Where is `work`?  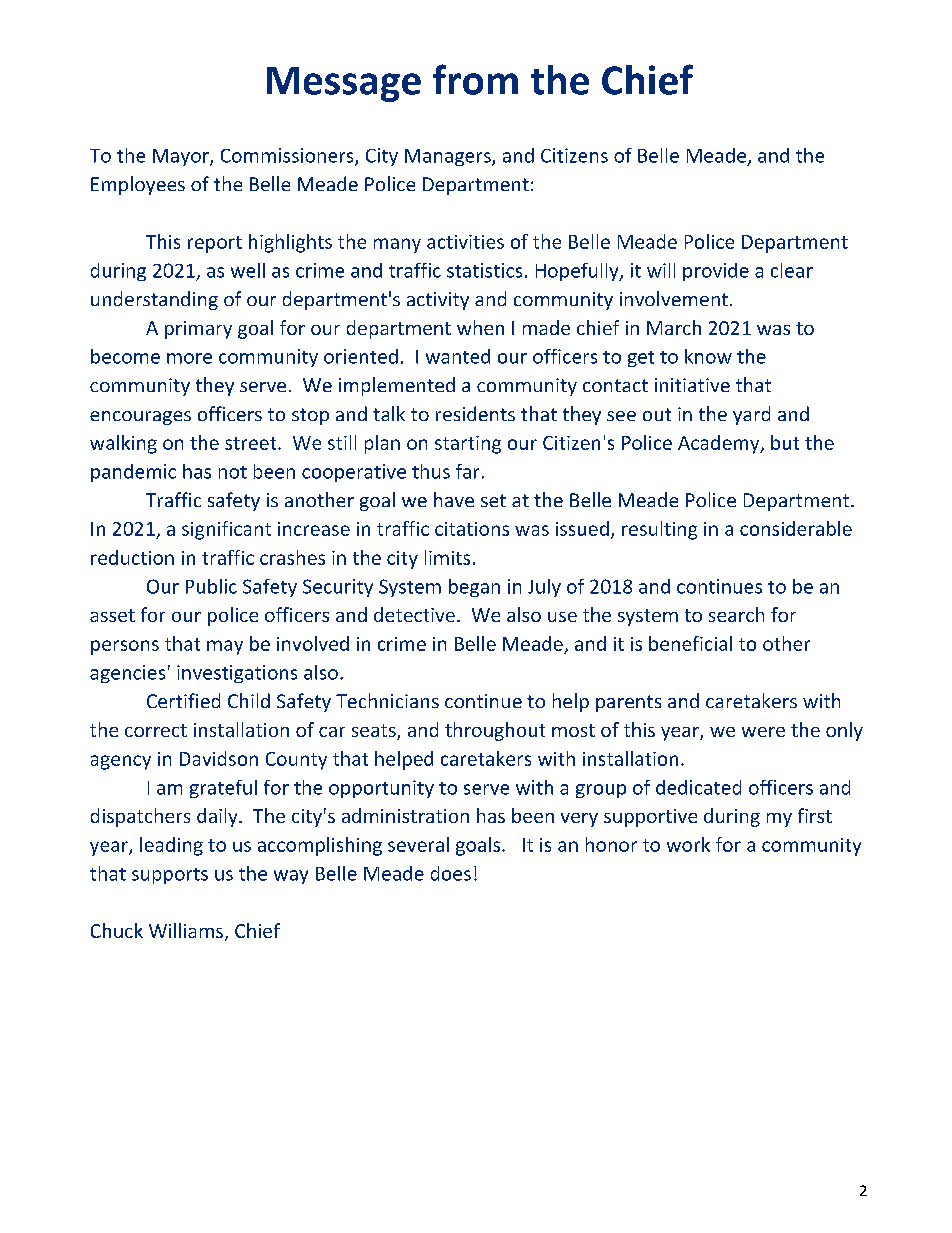 work is located at coordinates (688, 844).
